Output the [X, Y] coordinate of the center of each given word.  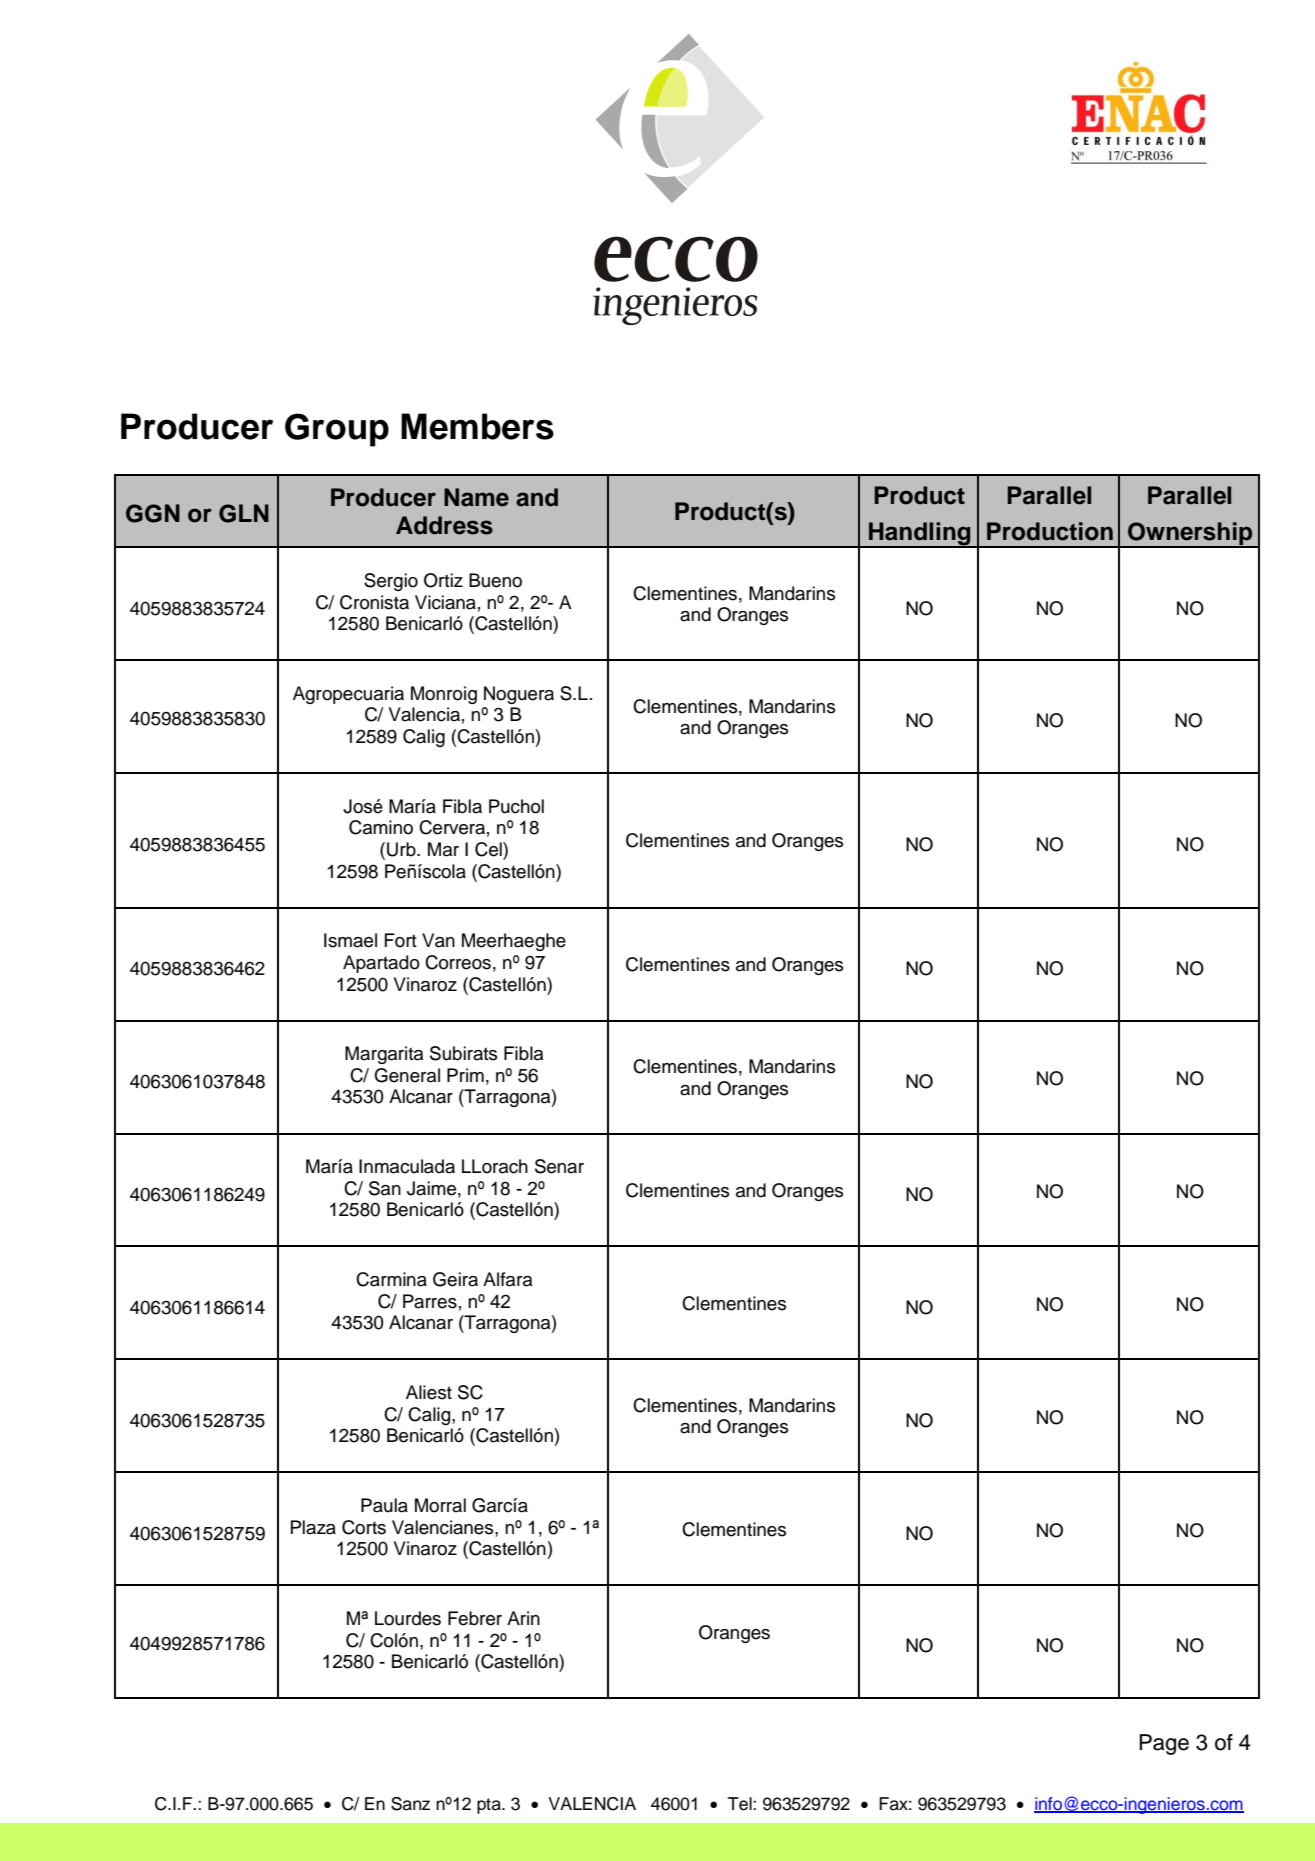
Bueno [495, 580]
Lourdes [408, 1618]
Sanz [410, 1804]
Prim [465, 1075]
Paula [384, 1505]
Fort [401, 940]
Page [1164, 1744]
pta [490, 1806]
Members [477, 426]
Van [438, 940]
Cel [489, 849]
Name [476, 497]
